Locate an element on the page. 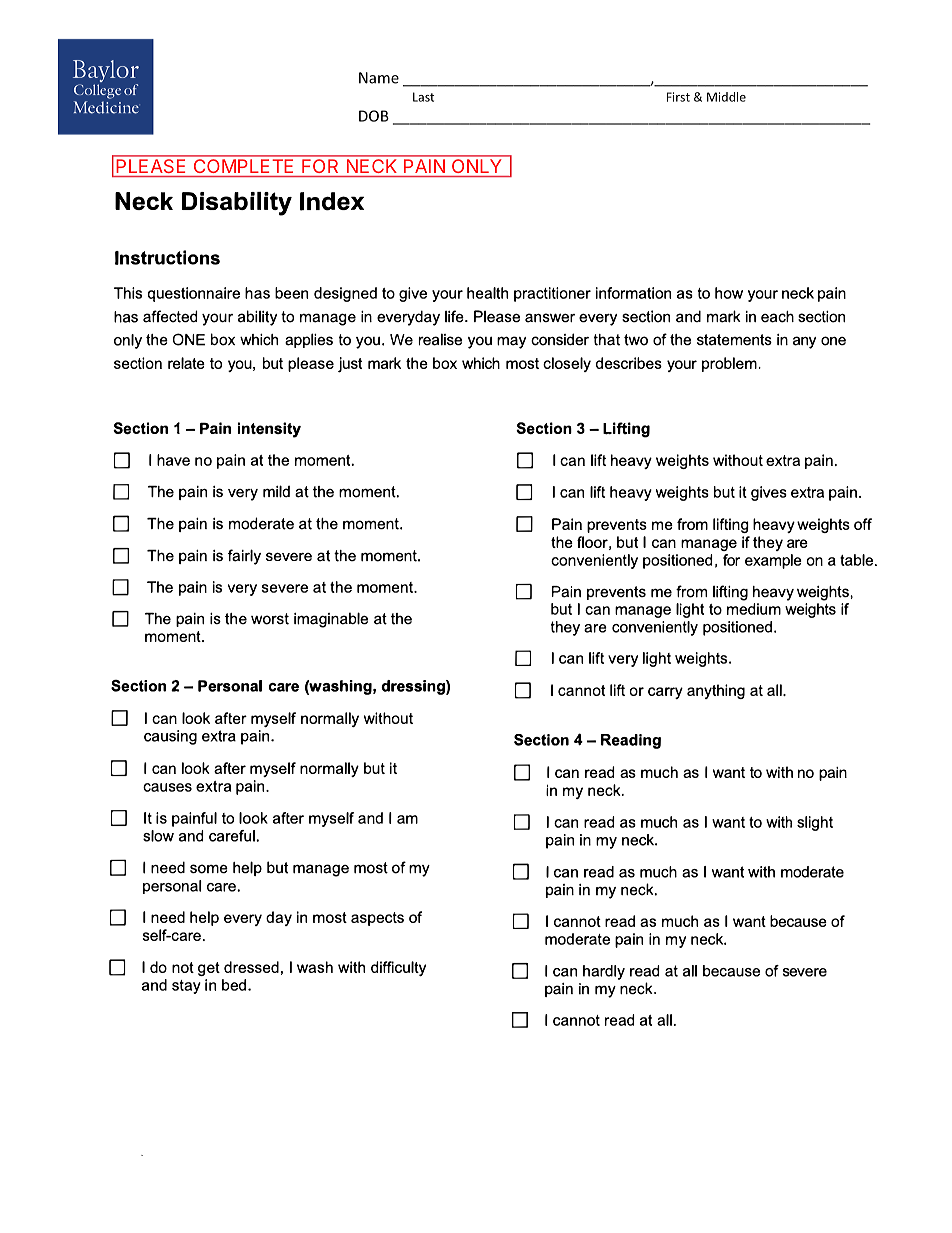 This page has height=1233, width=952. carry is located at coordinates (665, 693).
